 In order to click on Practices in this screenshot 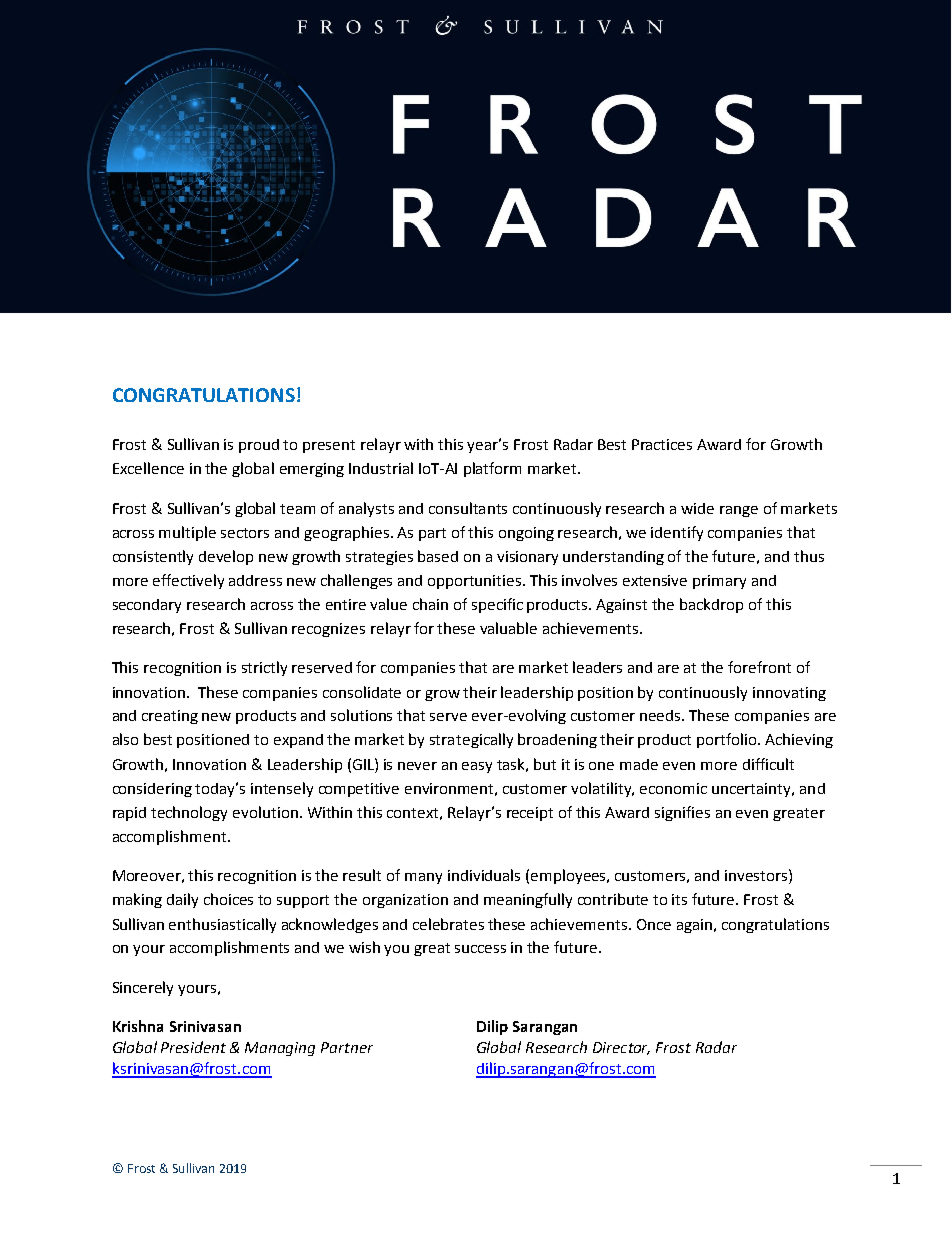, I will do `click(662, 444)`.
